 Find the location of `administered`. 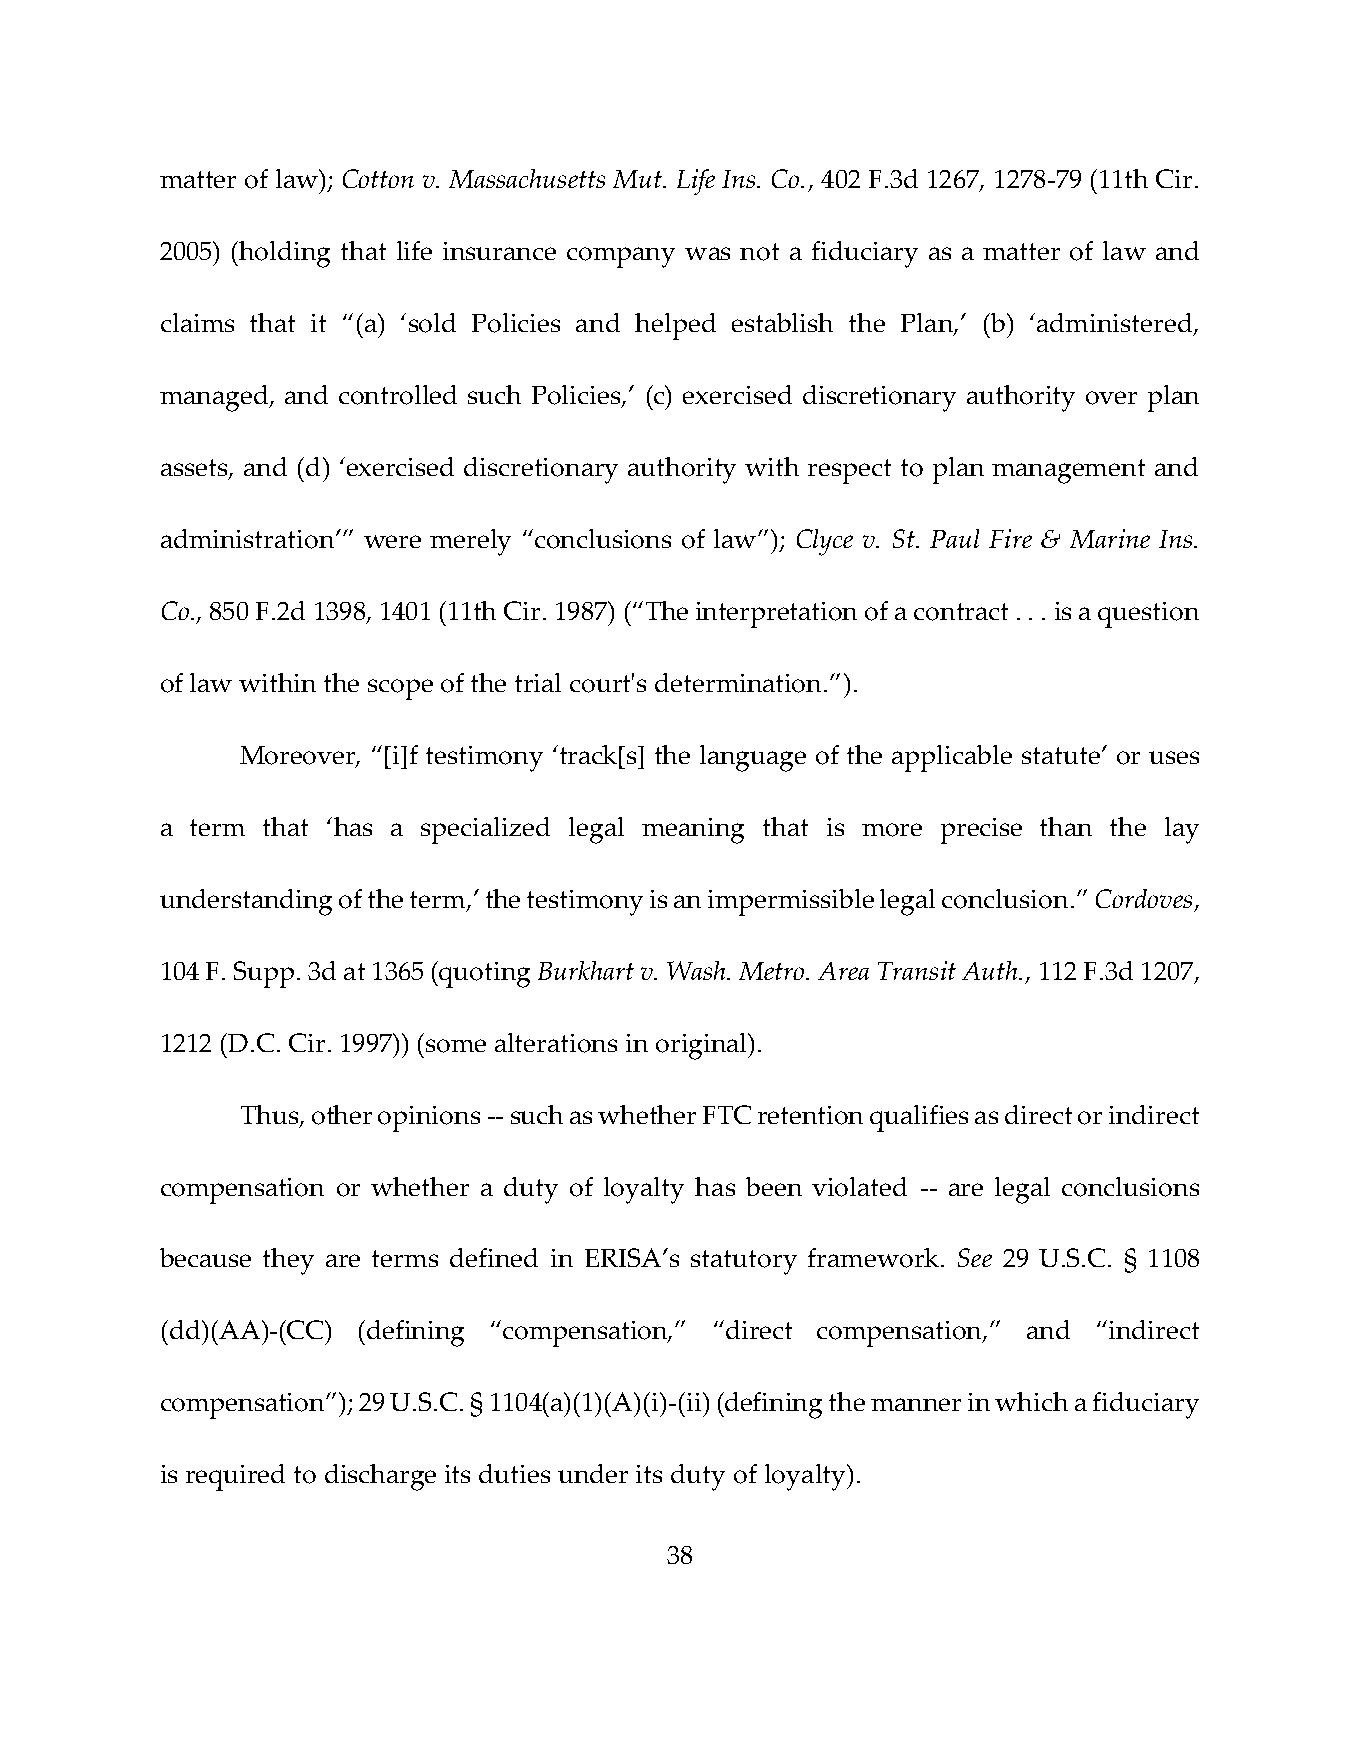

administered is located at coordinates (1116, 324).
